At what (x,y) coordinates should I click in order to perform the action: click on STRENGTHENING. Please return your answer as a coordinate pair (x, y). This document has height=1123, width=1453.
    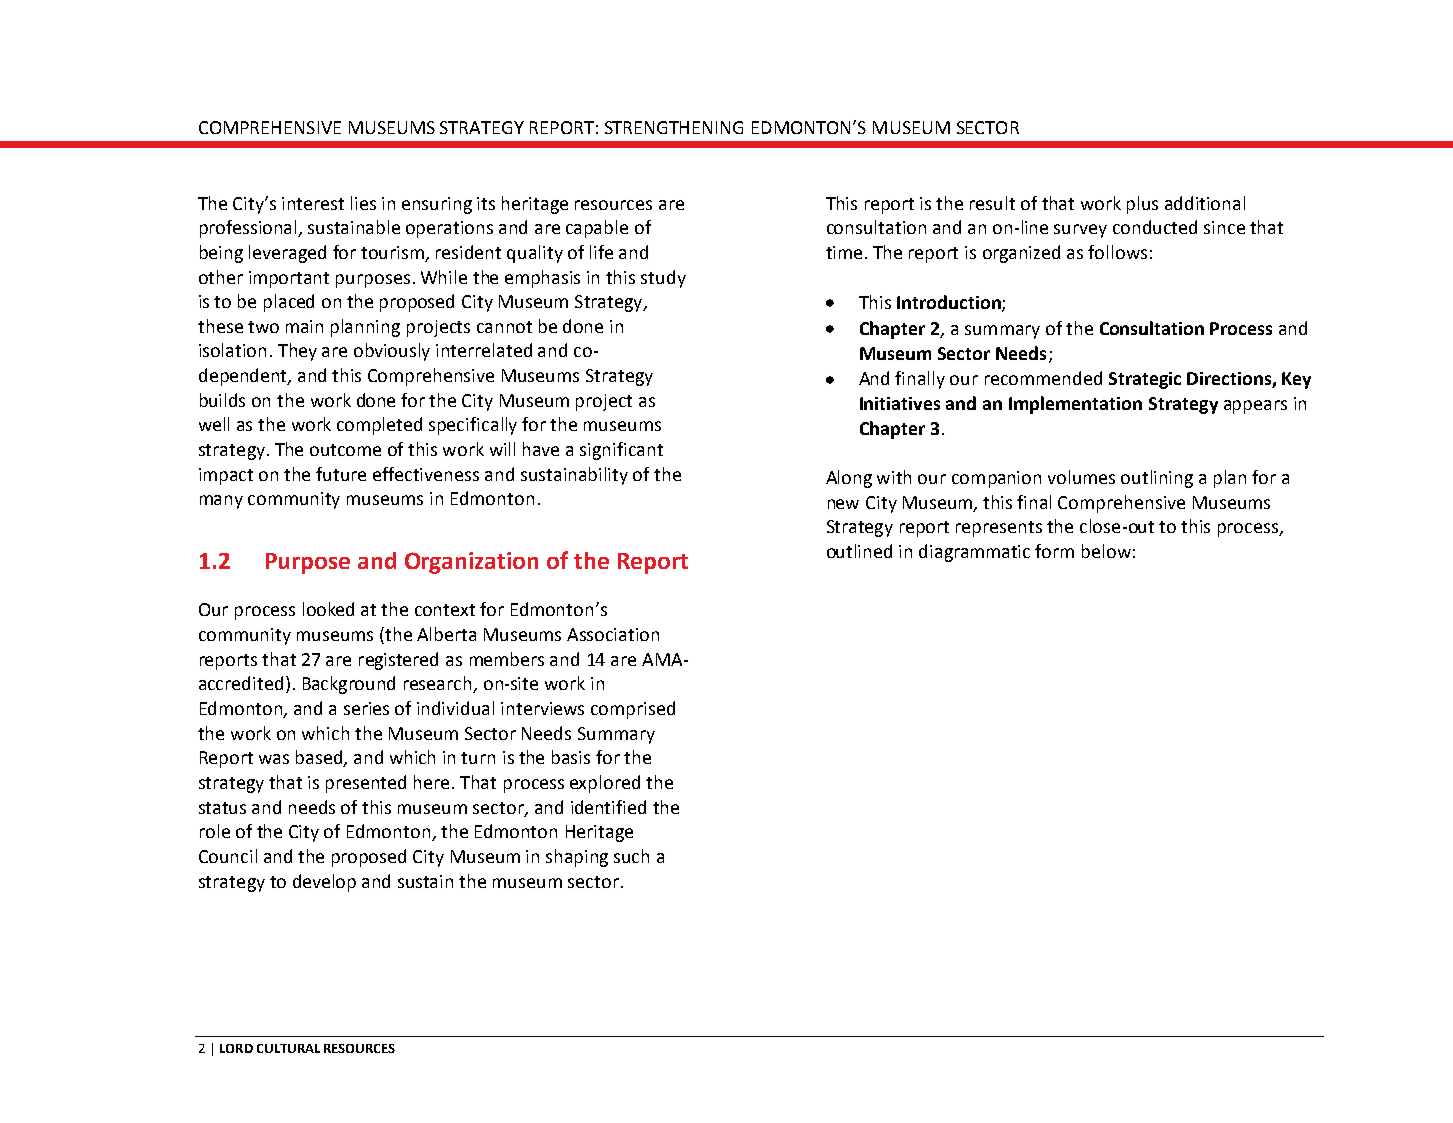
    Looking at the image, I should click on (674, 127).
